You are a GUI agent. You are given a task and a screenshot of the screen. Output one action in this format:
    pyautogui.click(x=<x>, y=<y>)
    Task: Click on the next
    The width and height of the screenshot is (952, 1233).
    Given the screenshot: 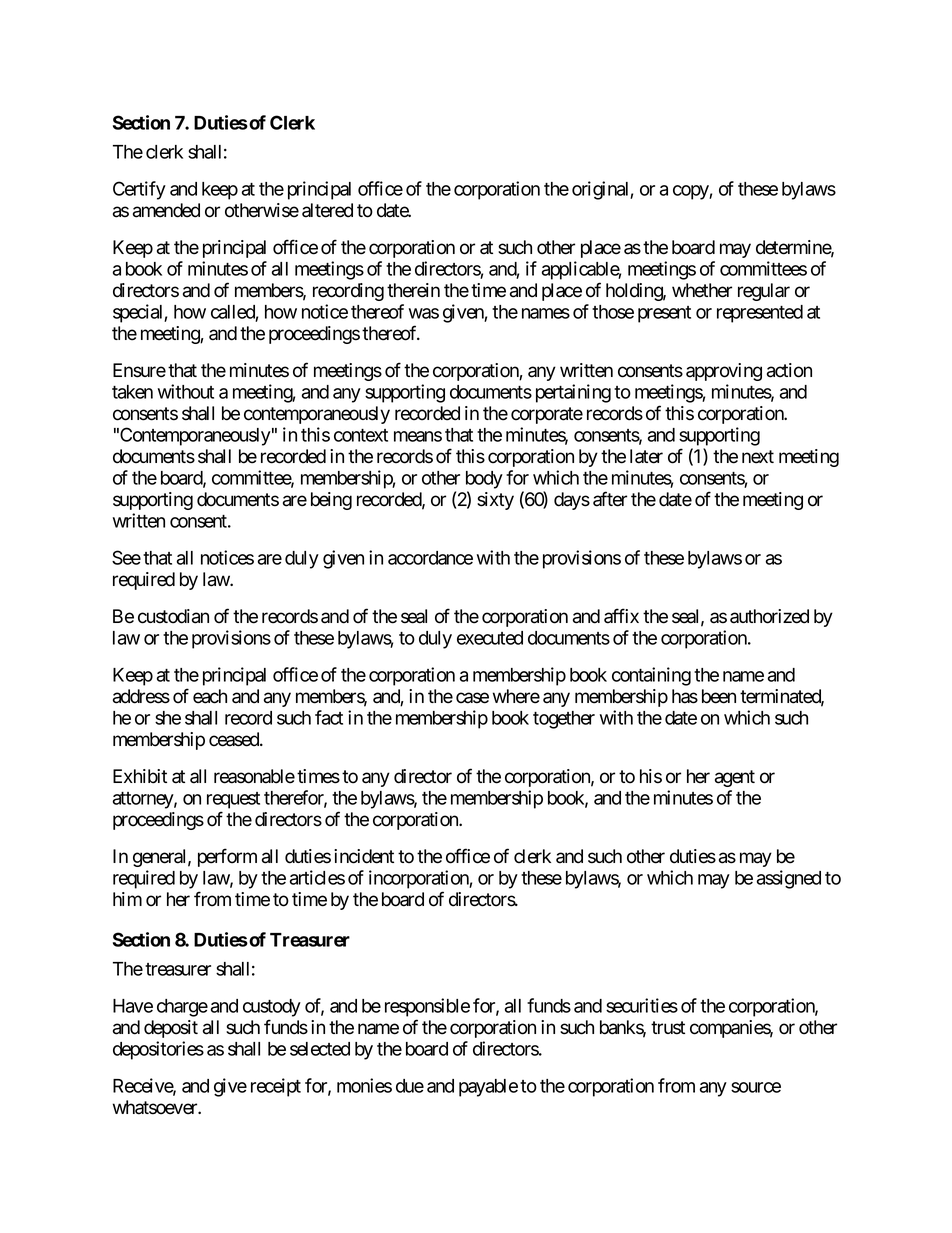 What is the action you would take?
    pyautogui.click(x=758, y=457)
